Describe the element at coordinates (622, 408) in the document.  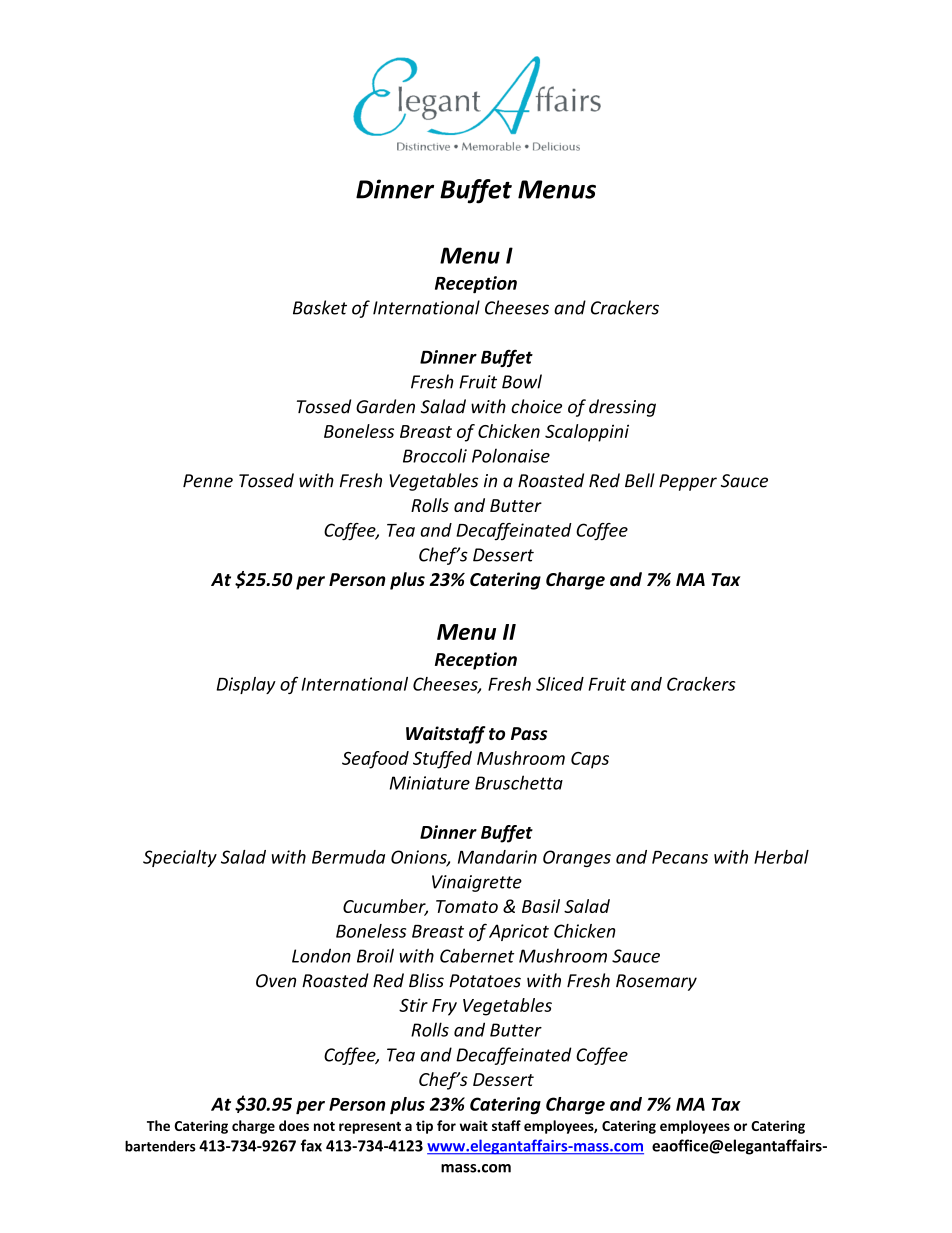
I see `dressing` at that location.
